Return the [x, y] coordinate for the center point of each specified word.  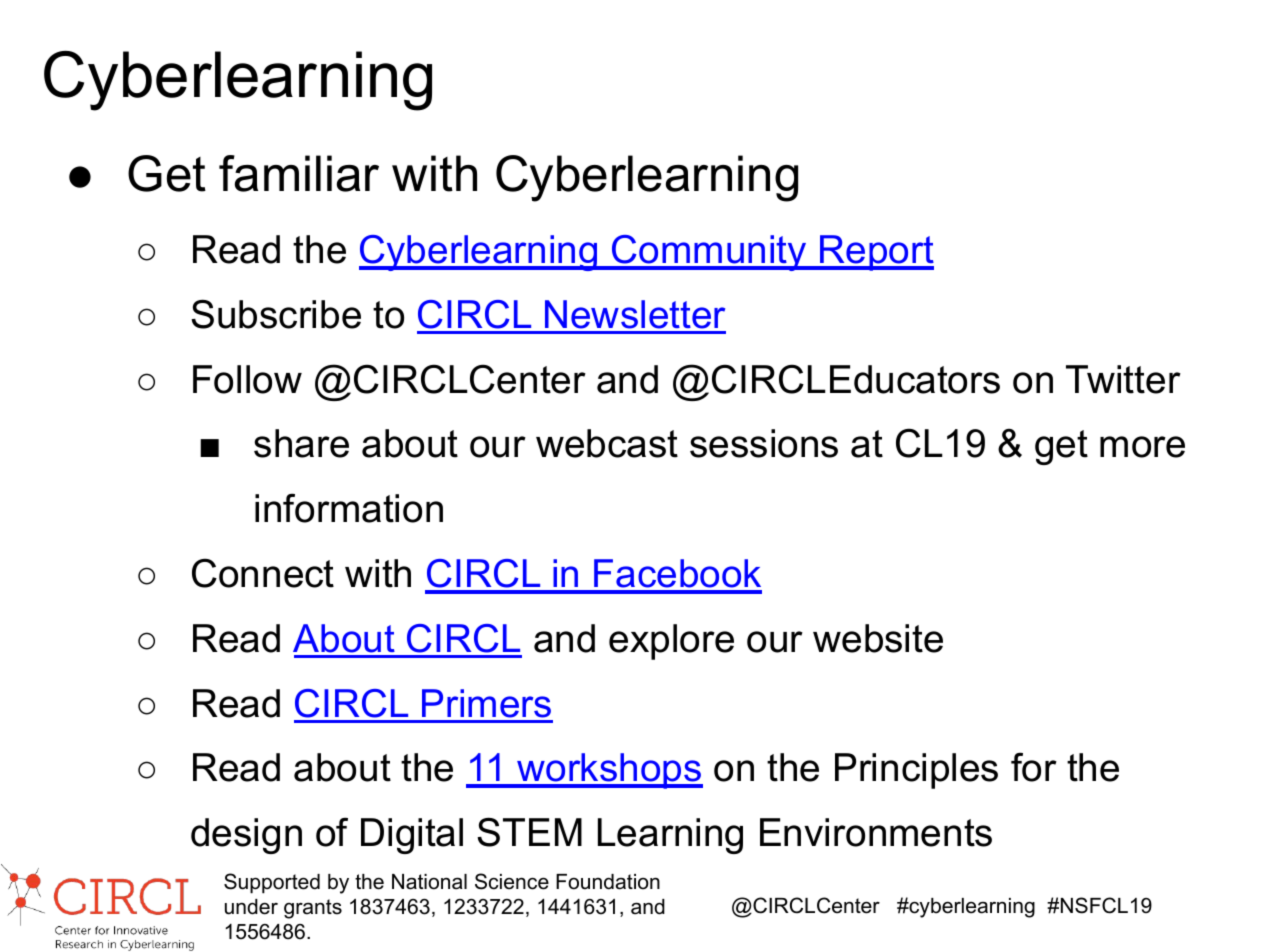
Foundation [608, 882]
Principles [916, 771]
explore [671, 642]
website [878, 638]
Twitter [1123, 379]
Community [709, 253]
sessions [764, 443]
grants [313, 909]
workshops [609, 771]
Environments [876, 832]
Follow [247, 379]
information [349, 508]
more [1142, 447]
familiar [299, 173]
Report [876, 253]
